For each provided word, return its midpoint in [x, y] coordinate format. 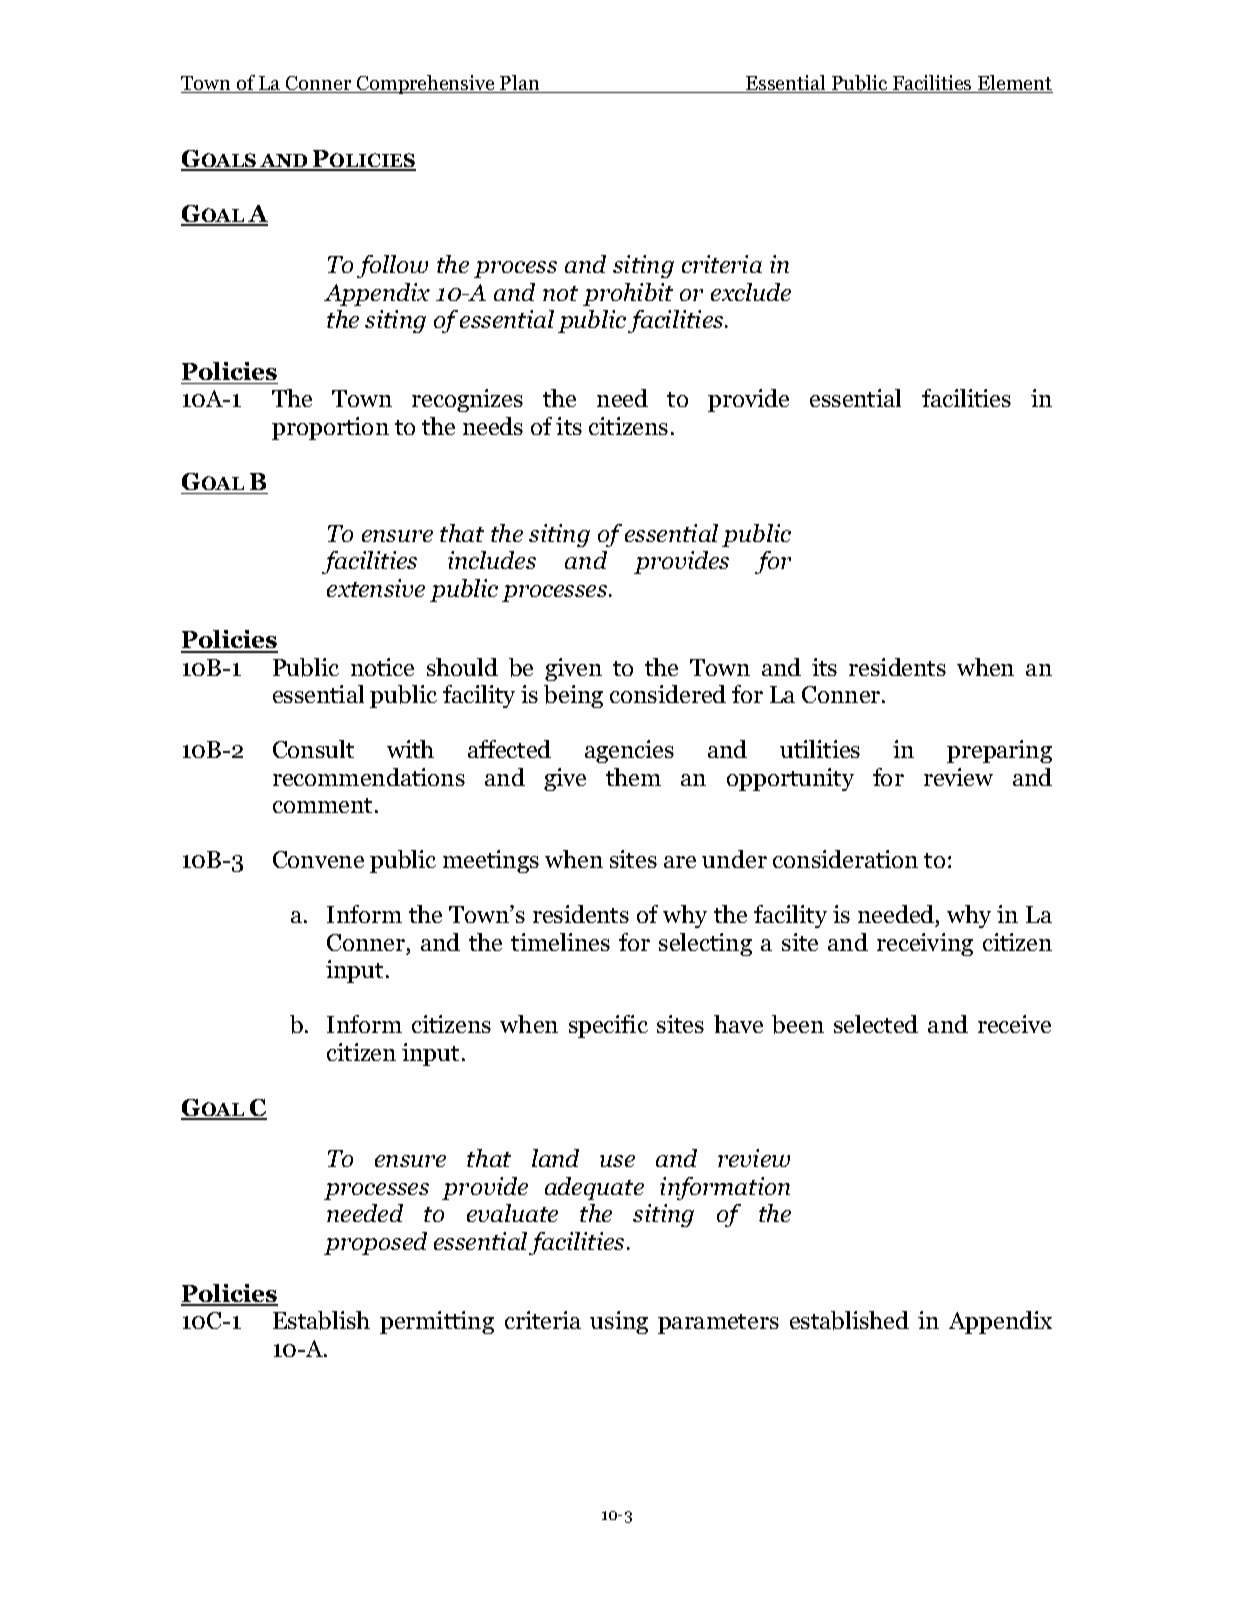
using [619, 1322]
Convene [318, 859]
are [680, 862]
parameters [718, 1324]
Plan [520, 84]
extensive [376, 588]
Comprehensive [426, 84]
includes [492, 560]
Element [1014, 84]
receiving [925, 944]
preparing [999, 751]
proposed [375, 1243]
